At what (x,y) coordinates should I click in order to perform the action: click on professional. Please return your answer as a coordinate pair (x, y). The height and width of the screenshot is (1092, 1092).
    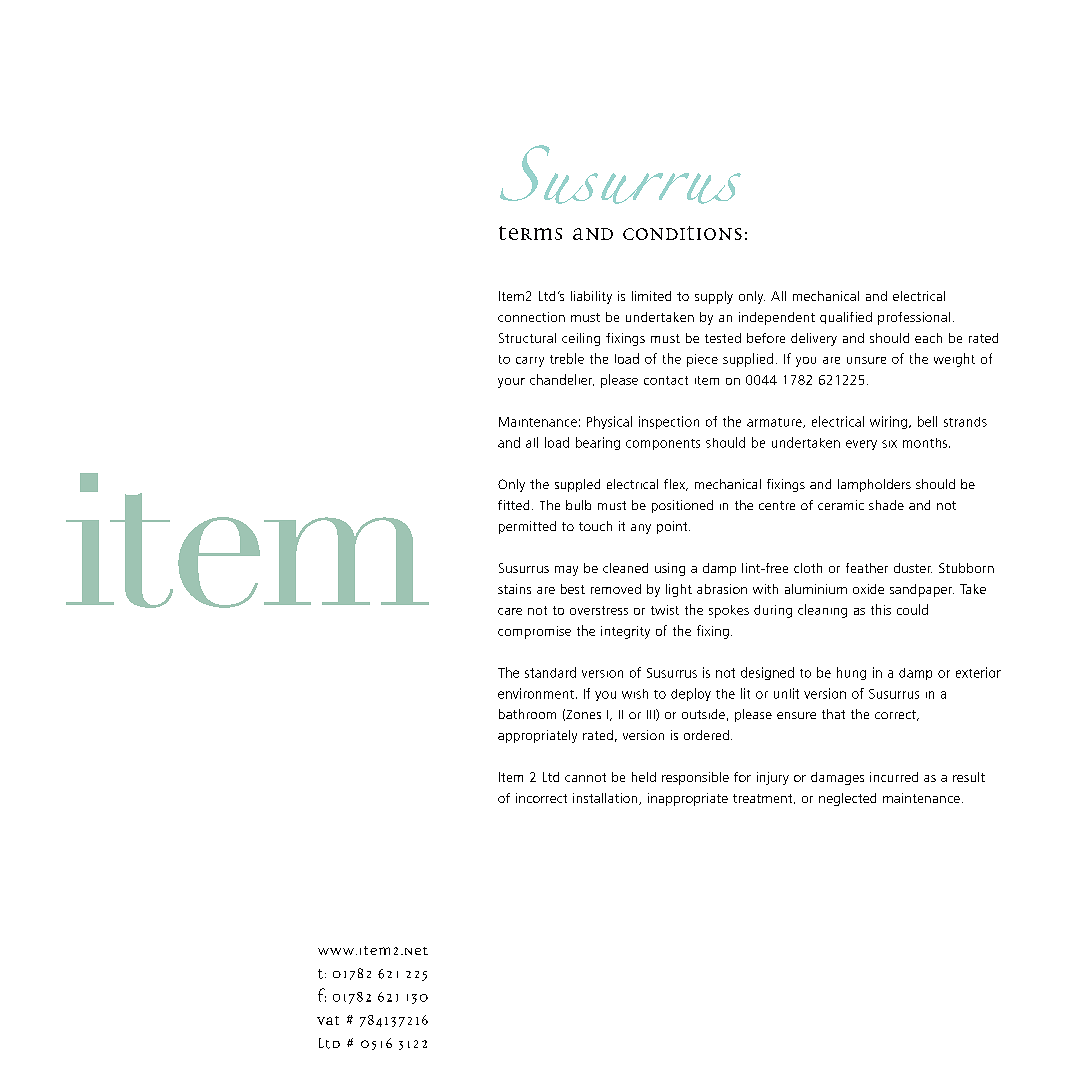
    Looking at the image, I should click on (914, 318).
